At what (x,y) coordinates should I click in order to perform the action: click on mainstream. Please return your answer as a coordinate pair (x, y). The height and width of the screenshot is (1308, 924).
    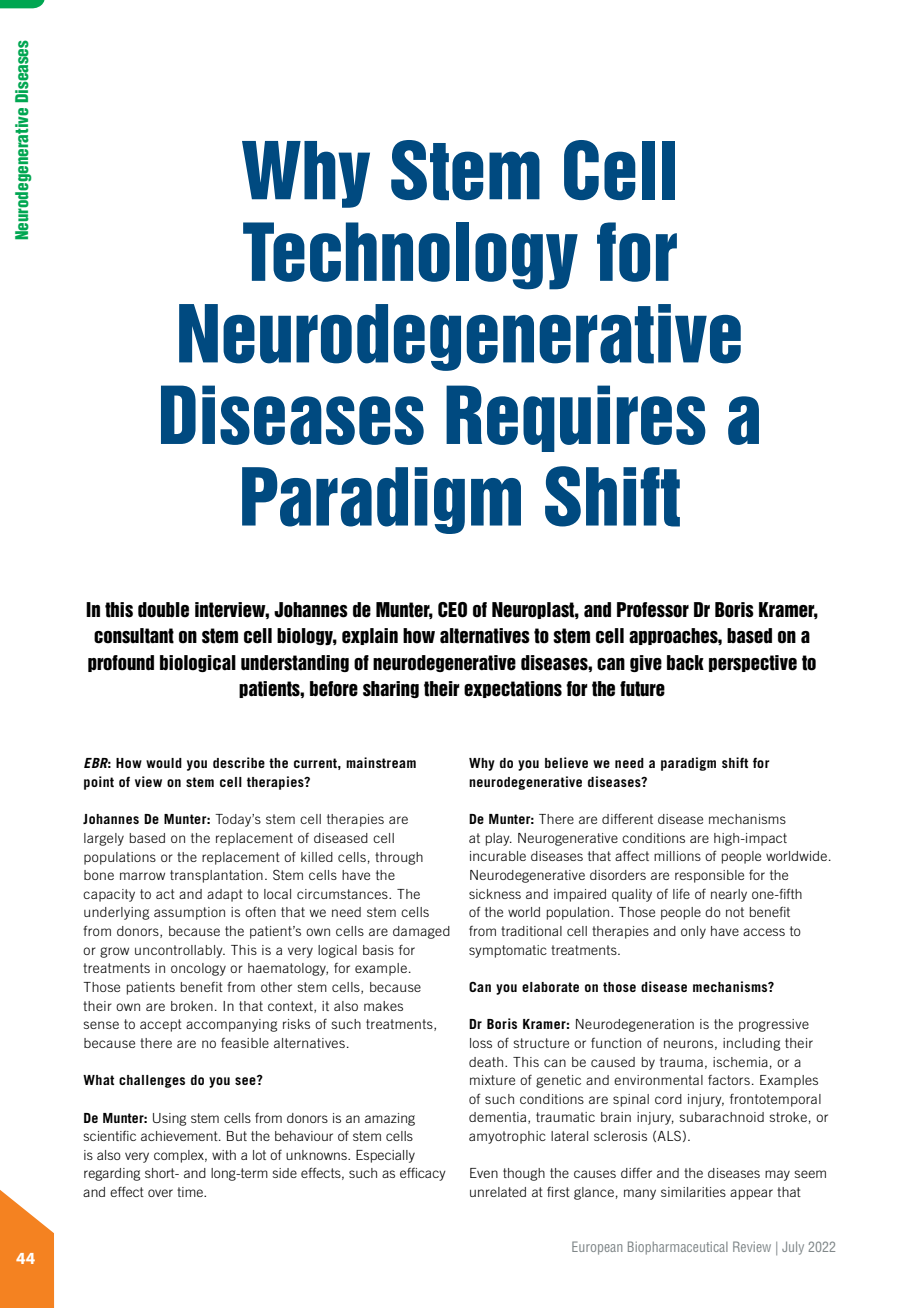
    Looking at the image, I should click on (381, 762).
